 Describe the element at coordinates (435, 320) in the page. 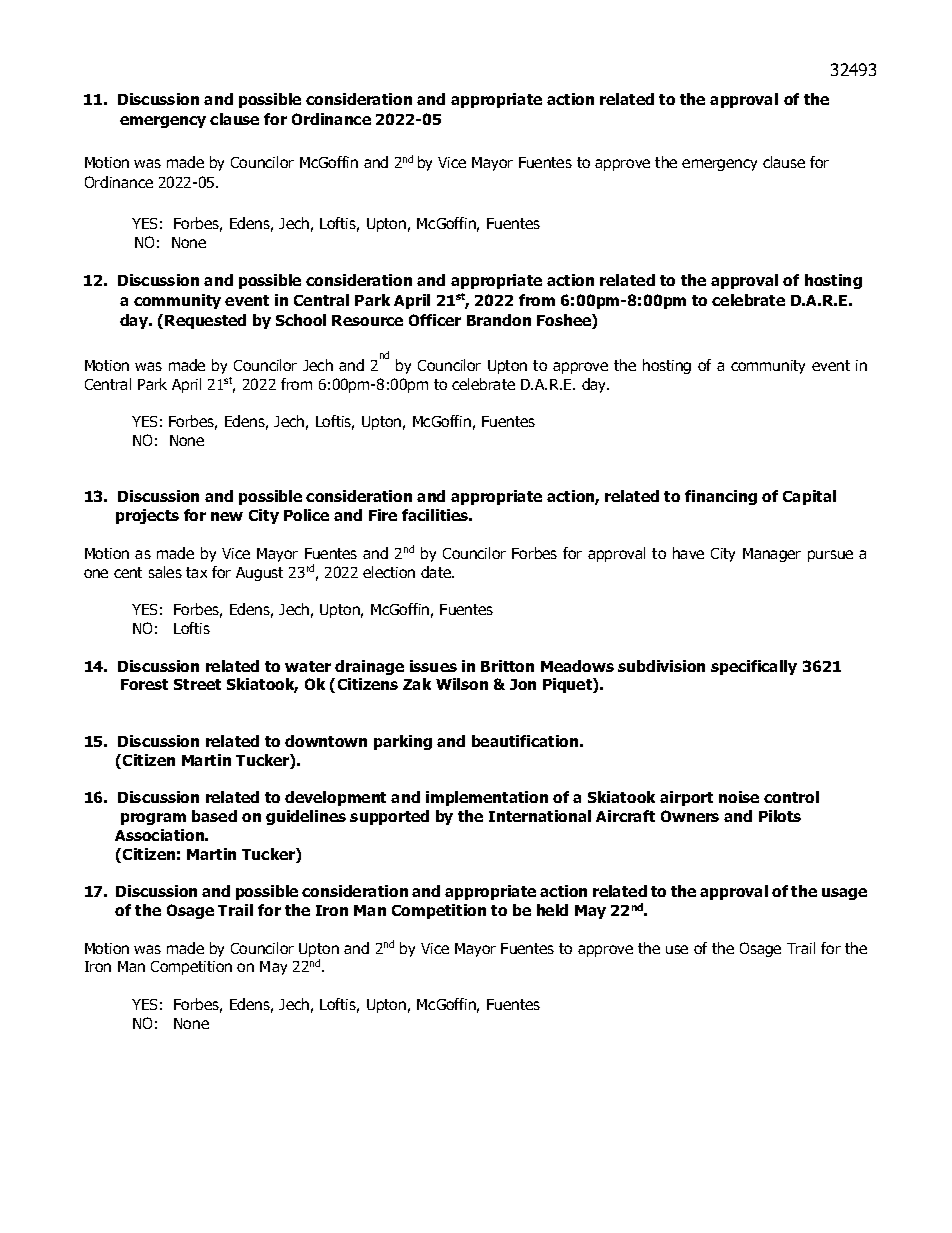

I see `Officer` at that location.
